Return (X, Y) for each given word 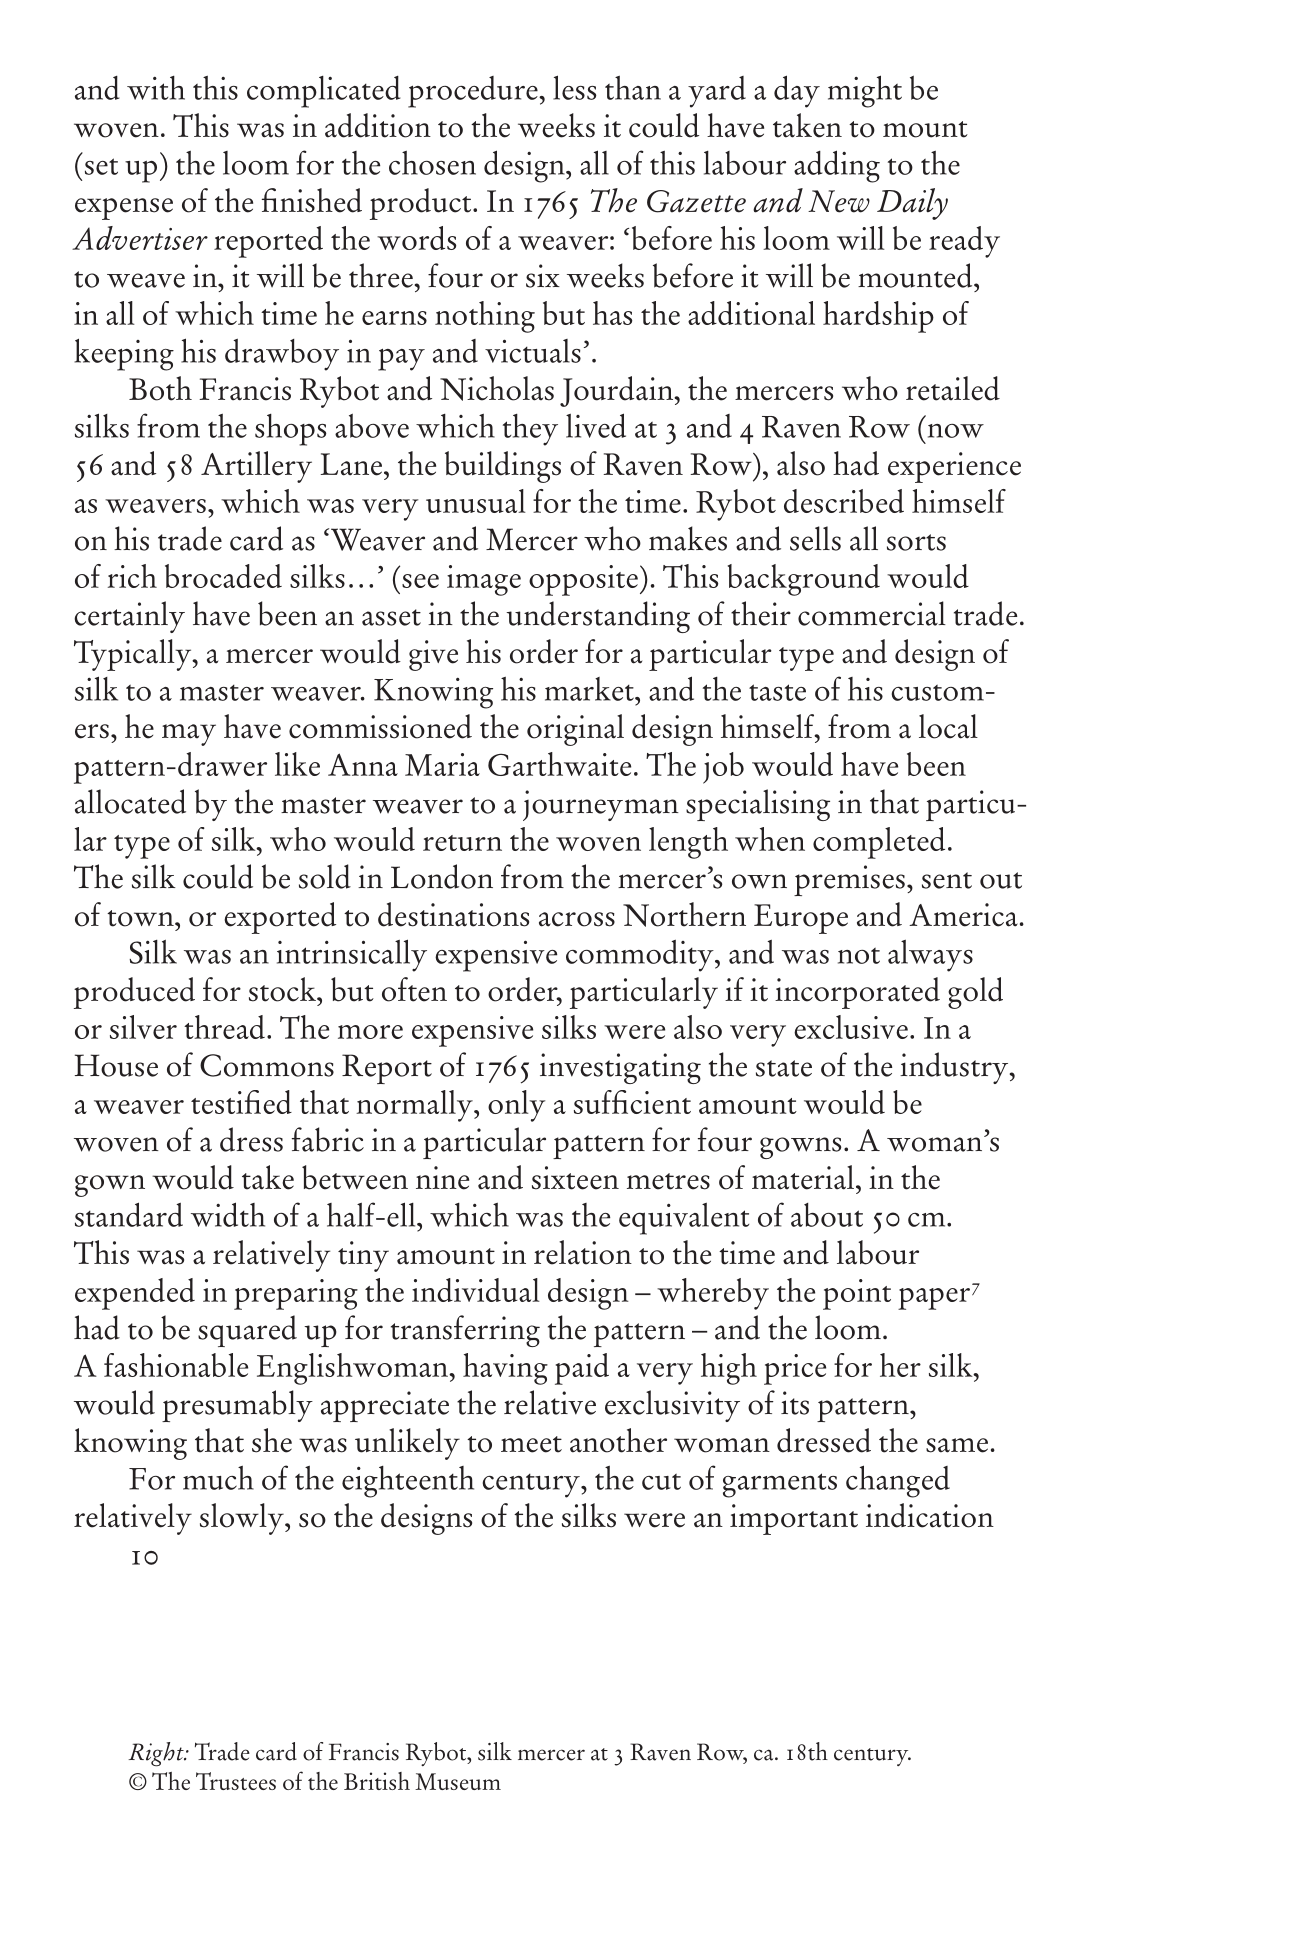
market (590, 689)
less (575, 87)
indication (930, 1515)
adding (837, 166)
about (827, 1215)
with (156, 88)
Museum (458, 1781)
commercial (872, 613)
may (189, 735)
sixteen (575, 1178)
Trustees (236, 1781)
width (228, 1214)
